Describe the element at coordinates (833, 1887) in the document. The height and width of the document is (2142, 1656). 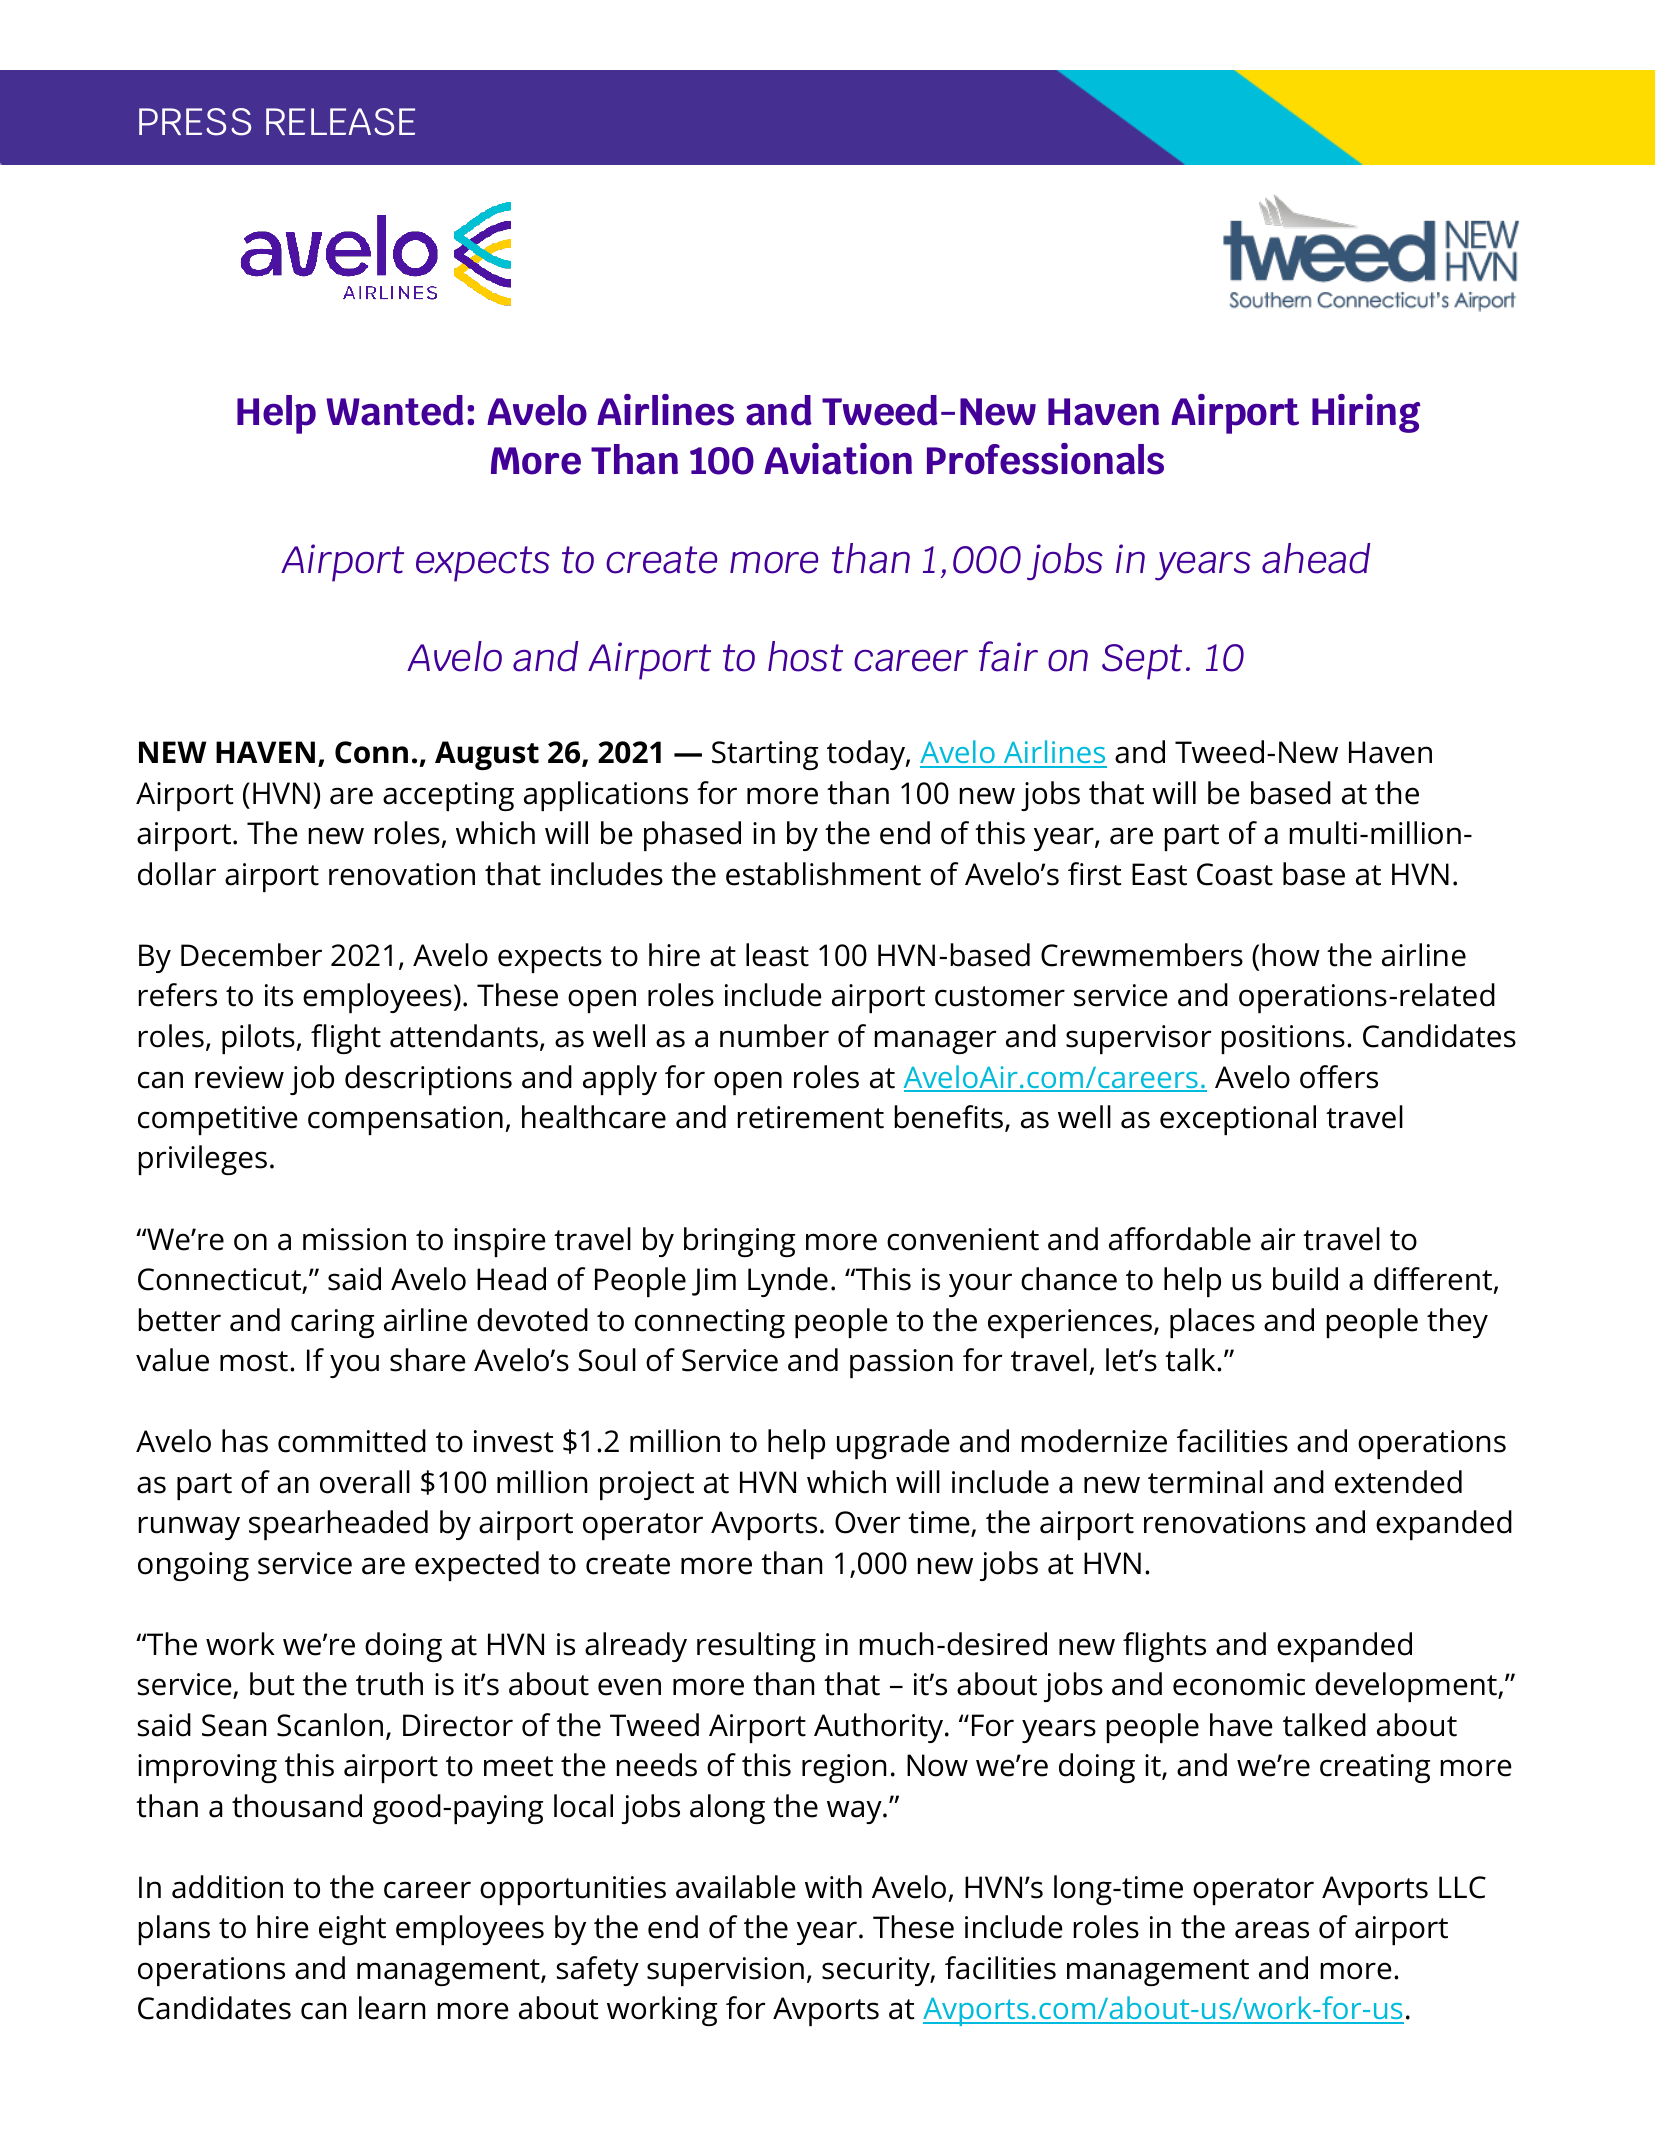
I see `with` at that location.
